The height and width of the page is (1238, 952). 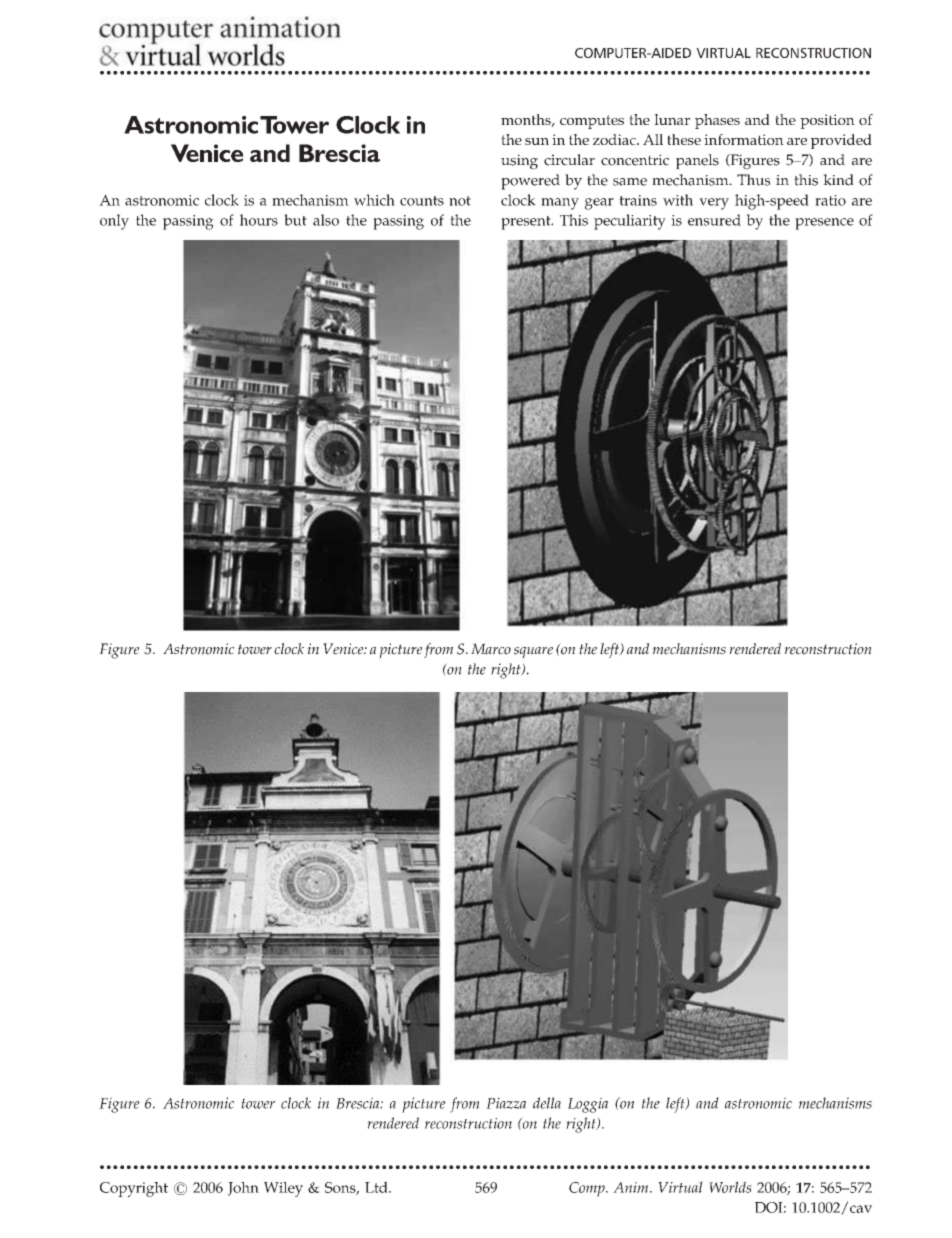 What do you see at coordinates (243, 1189) in the page?
I see `John` at bounding box center [243, 1189].
